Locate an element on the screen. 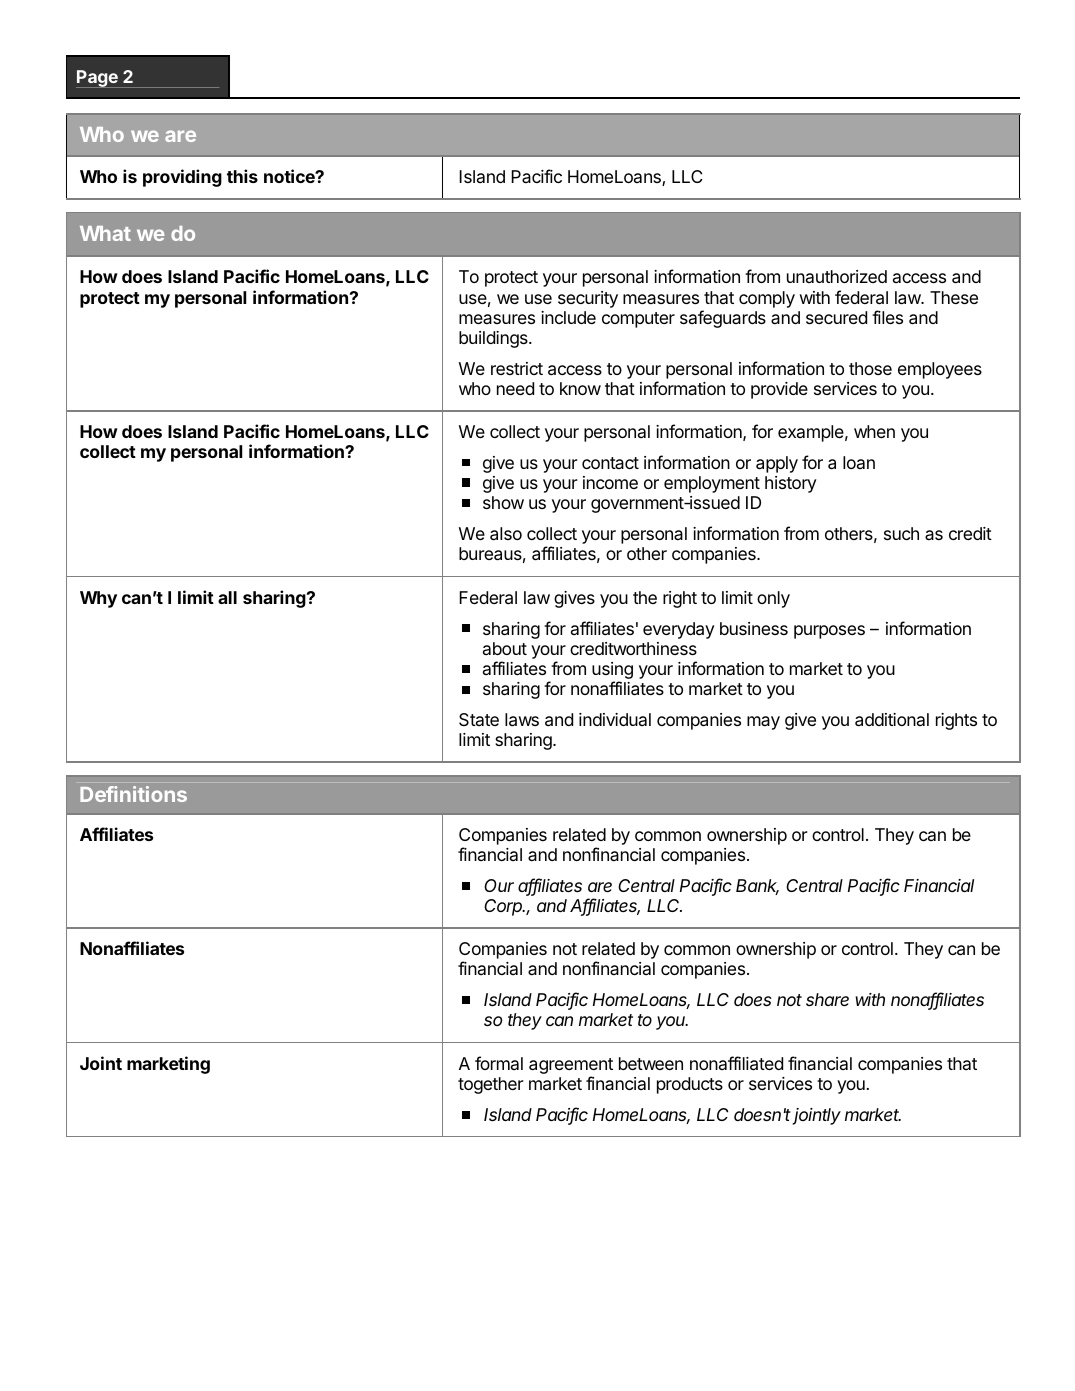 This screenshot has height=1391, width=1075. those is located at coordinates (870, 368).
